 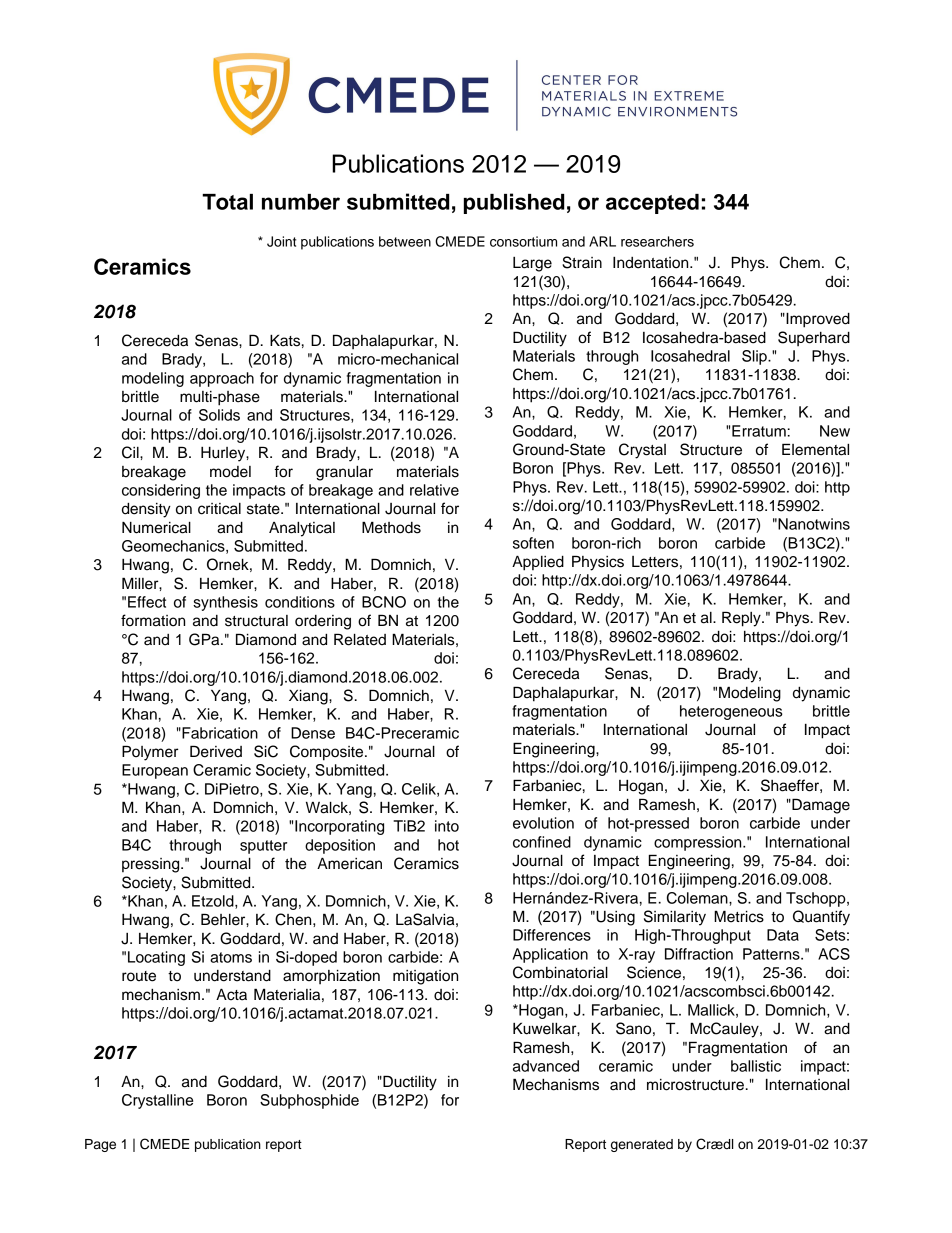 What do you see at coordinates (360, 639) in the document?
I see `Related` at bounding box center [360, 639].
